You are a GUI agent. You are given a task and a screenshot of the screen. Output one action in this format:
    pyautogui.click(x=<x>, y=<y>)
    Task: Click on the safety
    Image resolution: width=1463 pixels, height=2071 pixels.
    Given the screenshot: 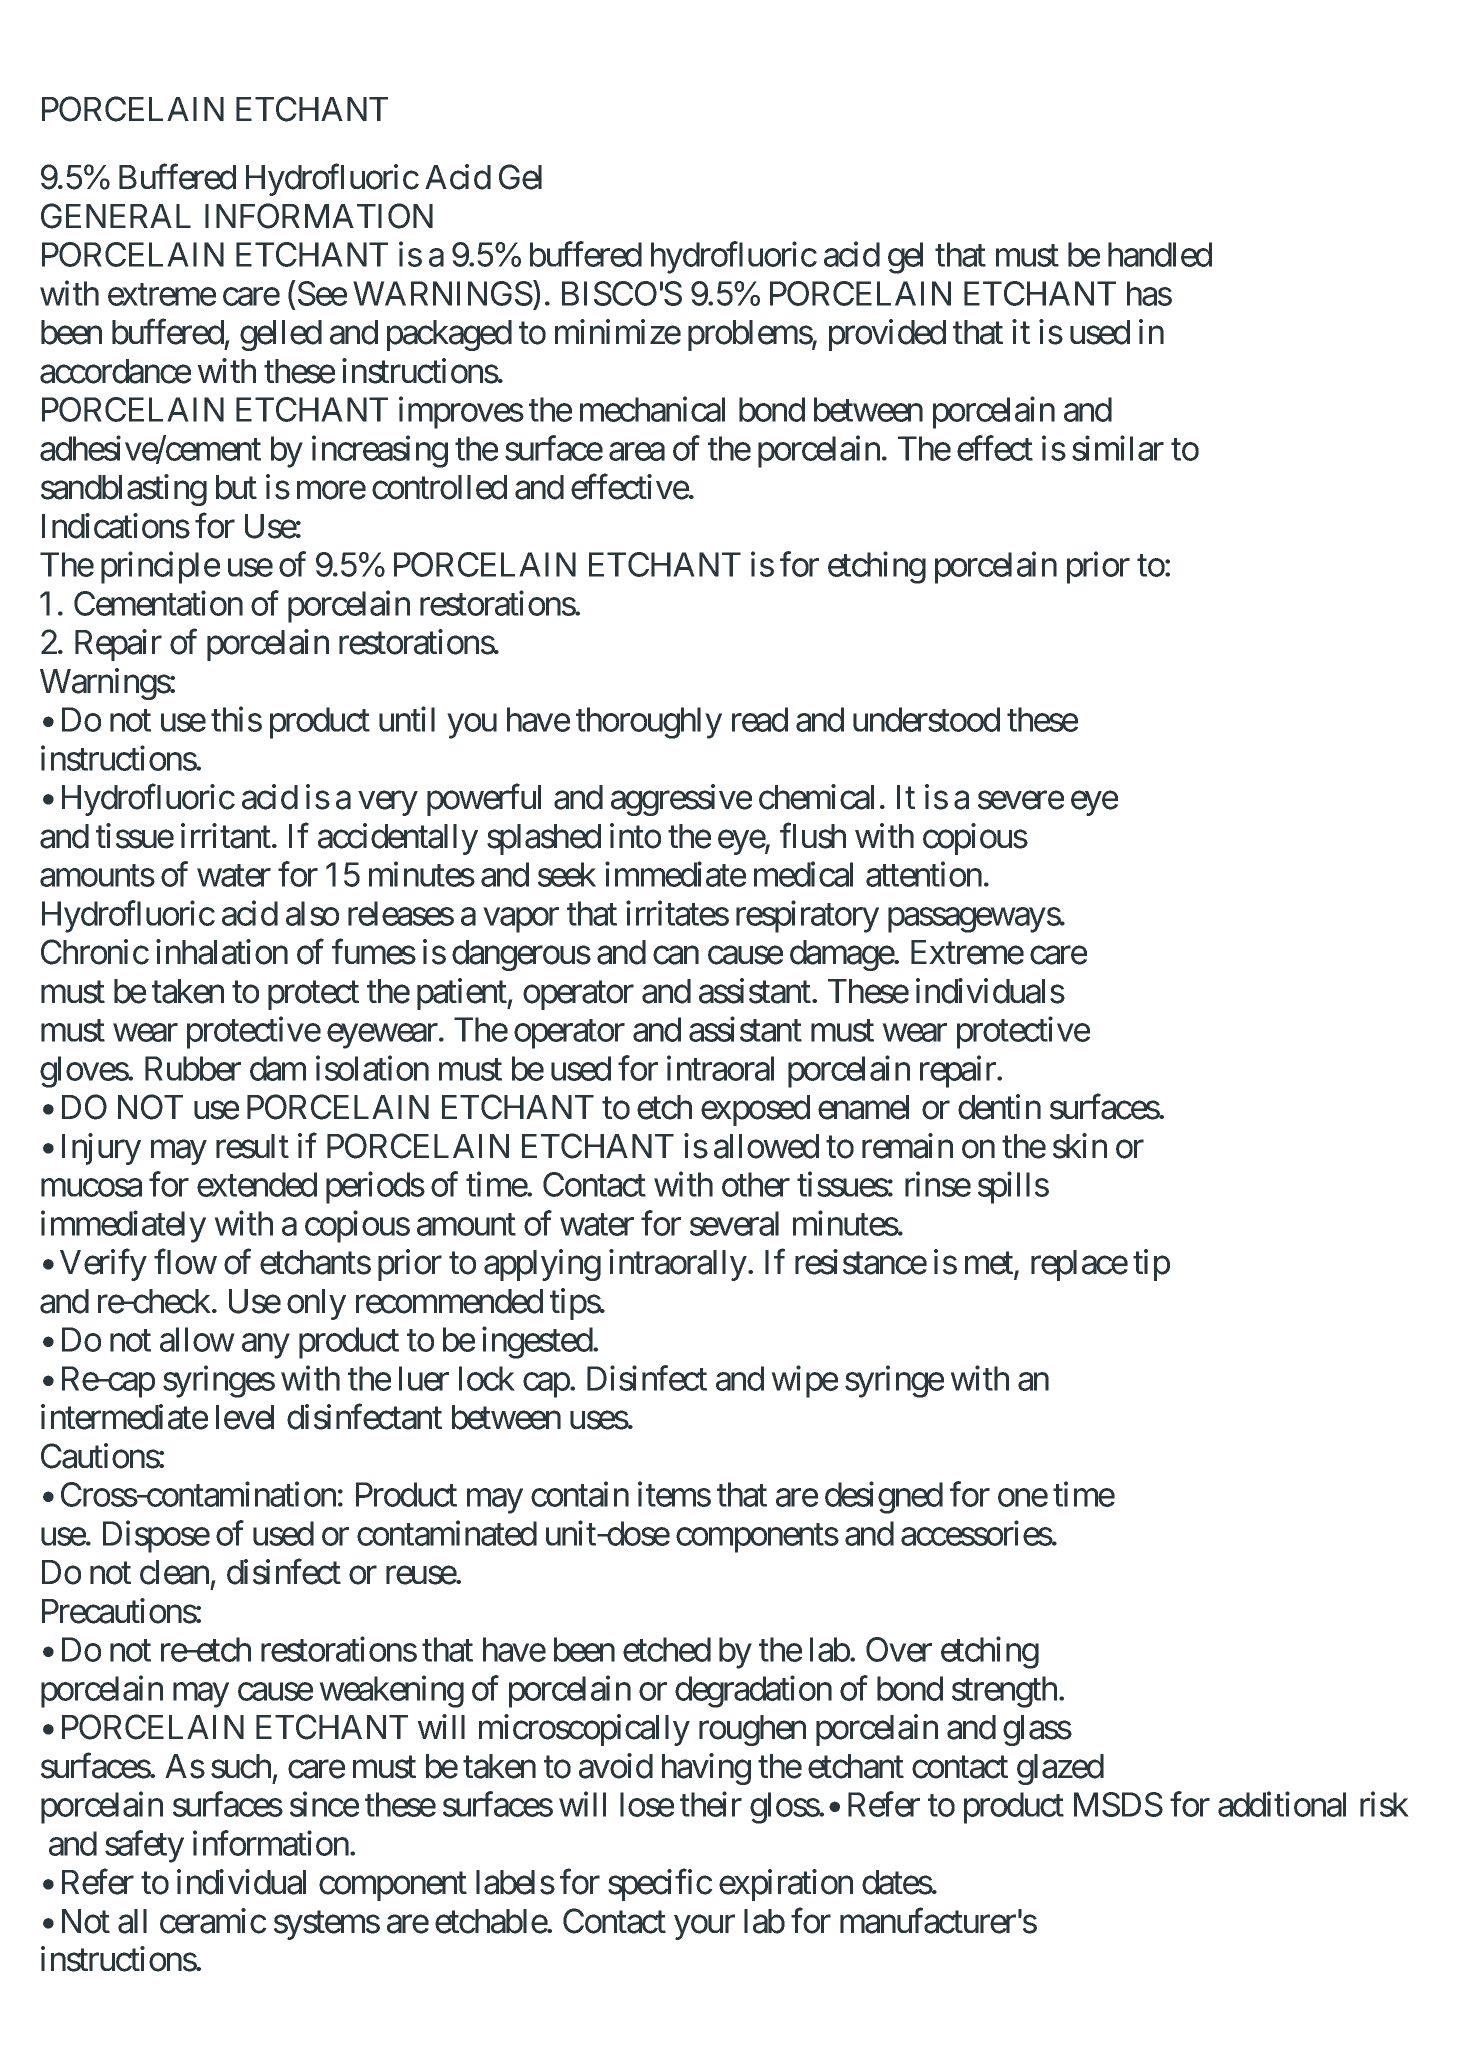 What is the action you would take?
    pyautogui.click(x=144, y=1847)
